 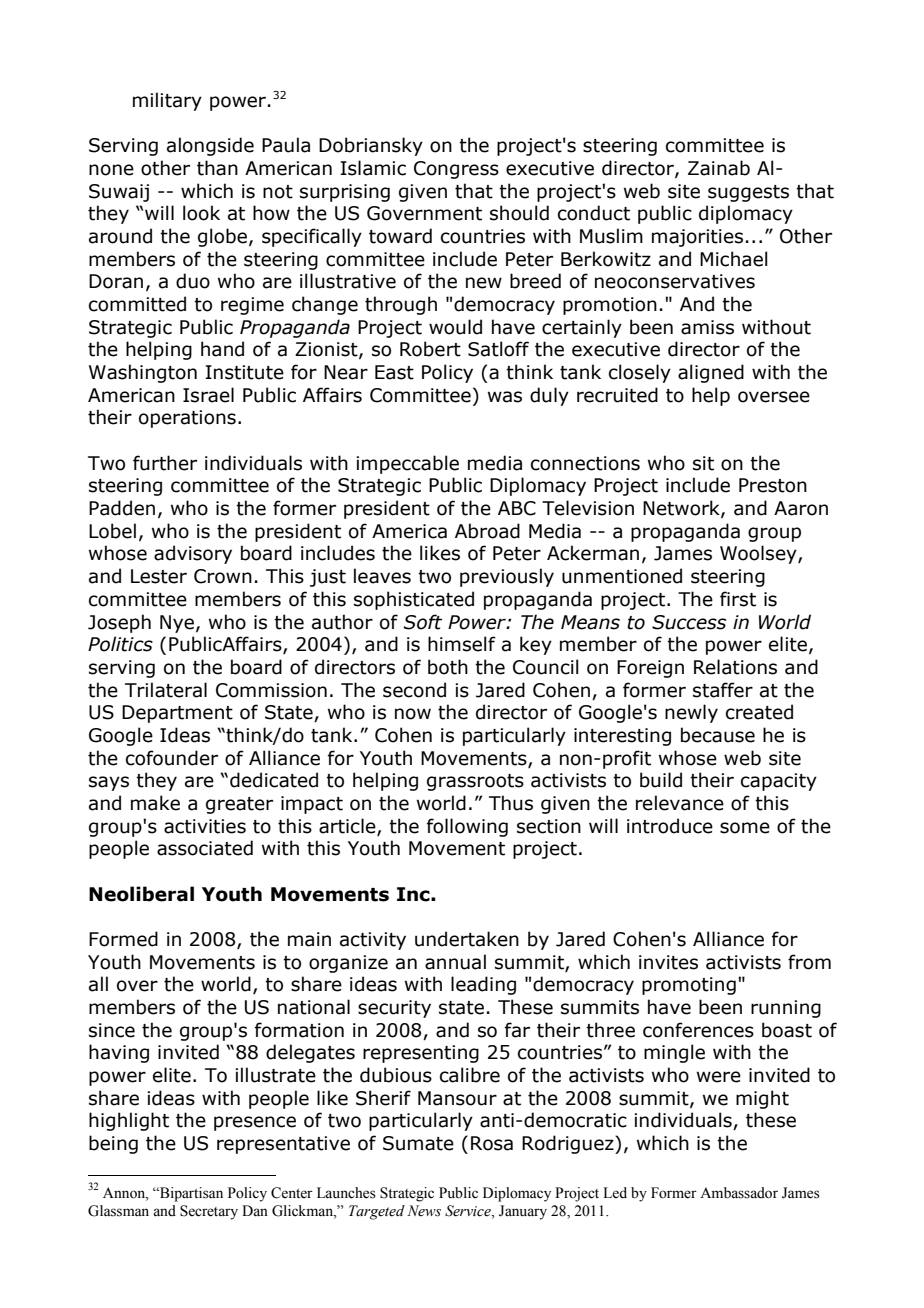 I want to click on aligned, so click(x=711, y=373).
